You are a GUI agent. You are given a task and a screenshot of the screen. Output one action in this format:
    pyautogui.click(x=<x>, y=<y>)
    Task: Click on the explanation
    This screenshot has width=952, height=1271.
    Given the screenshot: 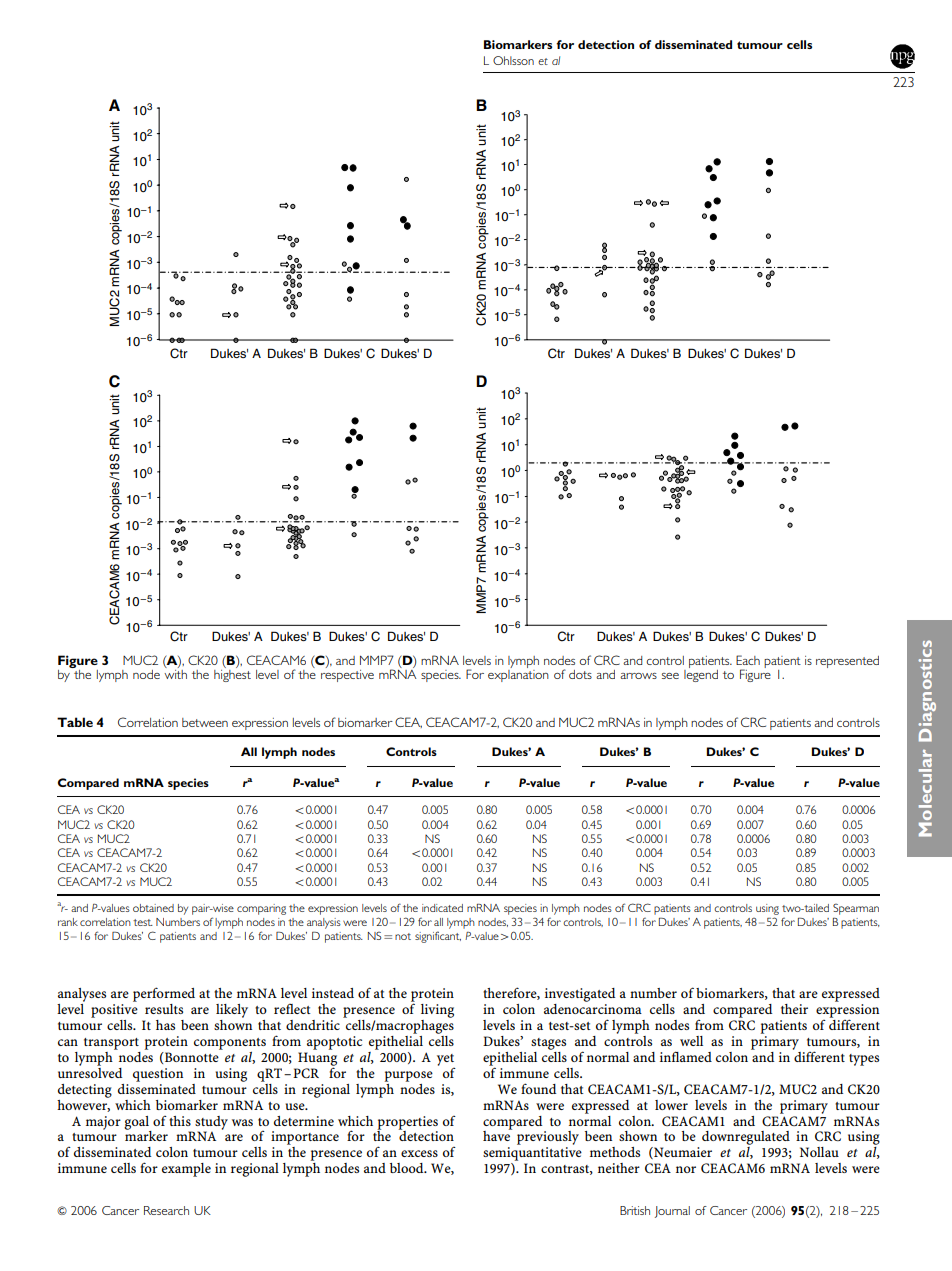 What is the action you would take?
    pyautogui.click(x=518, y=674)
